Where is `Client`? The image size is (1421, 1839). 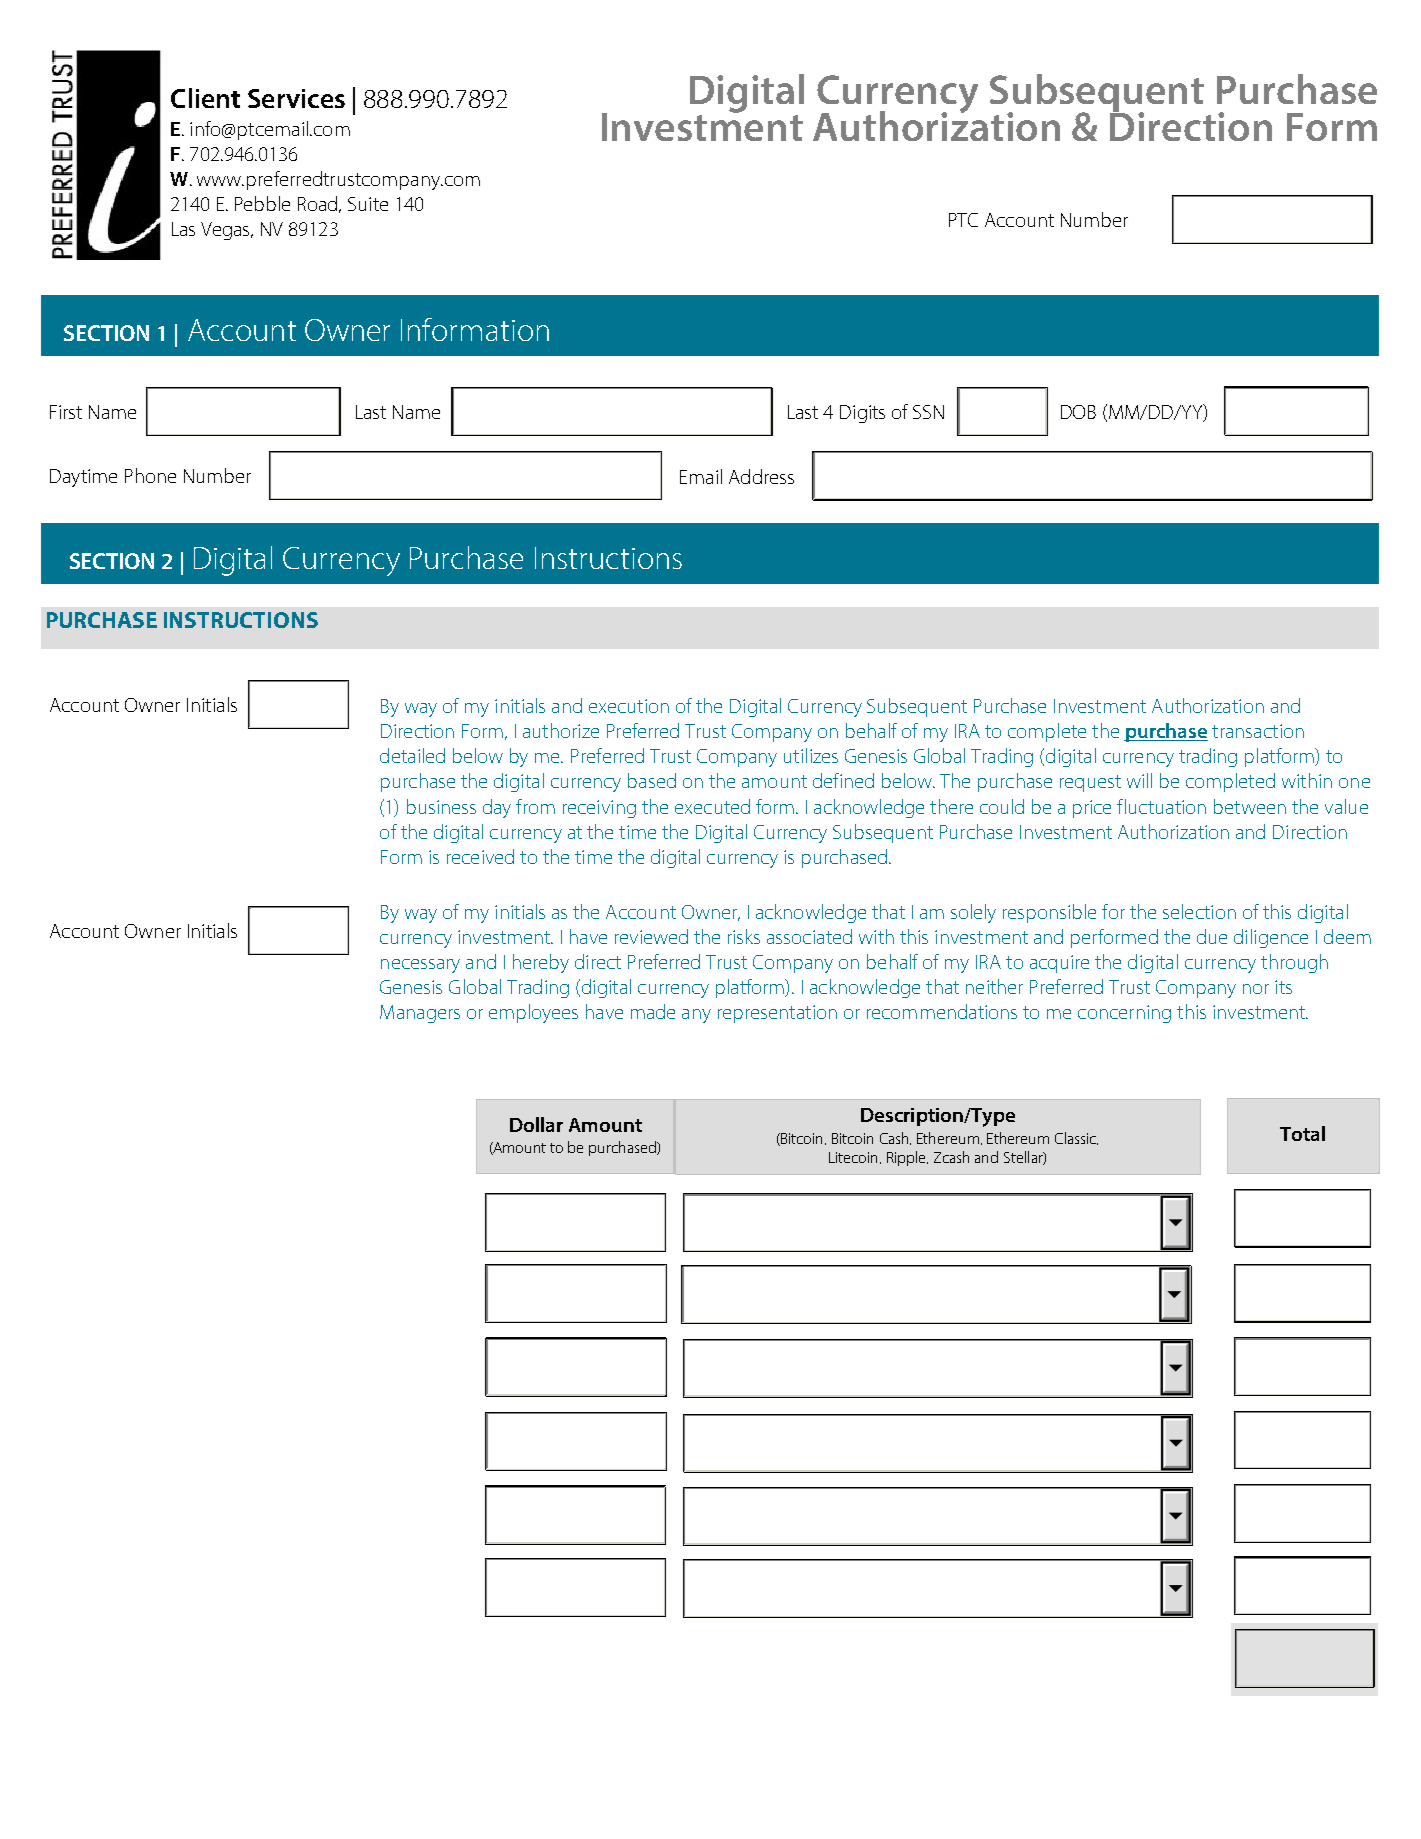
Client is located at coordinates (205, 98).
